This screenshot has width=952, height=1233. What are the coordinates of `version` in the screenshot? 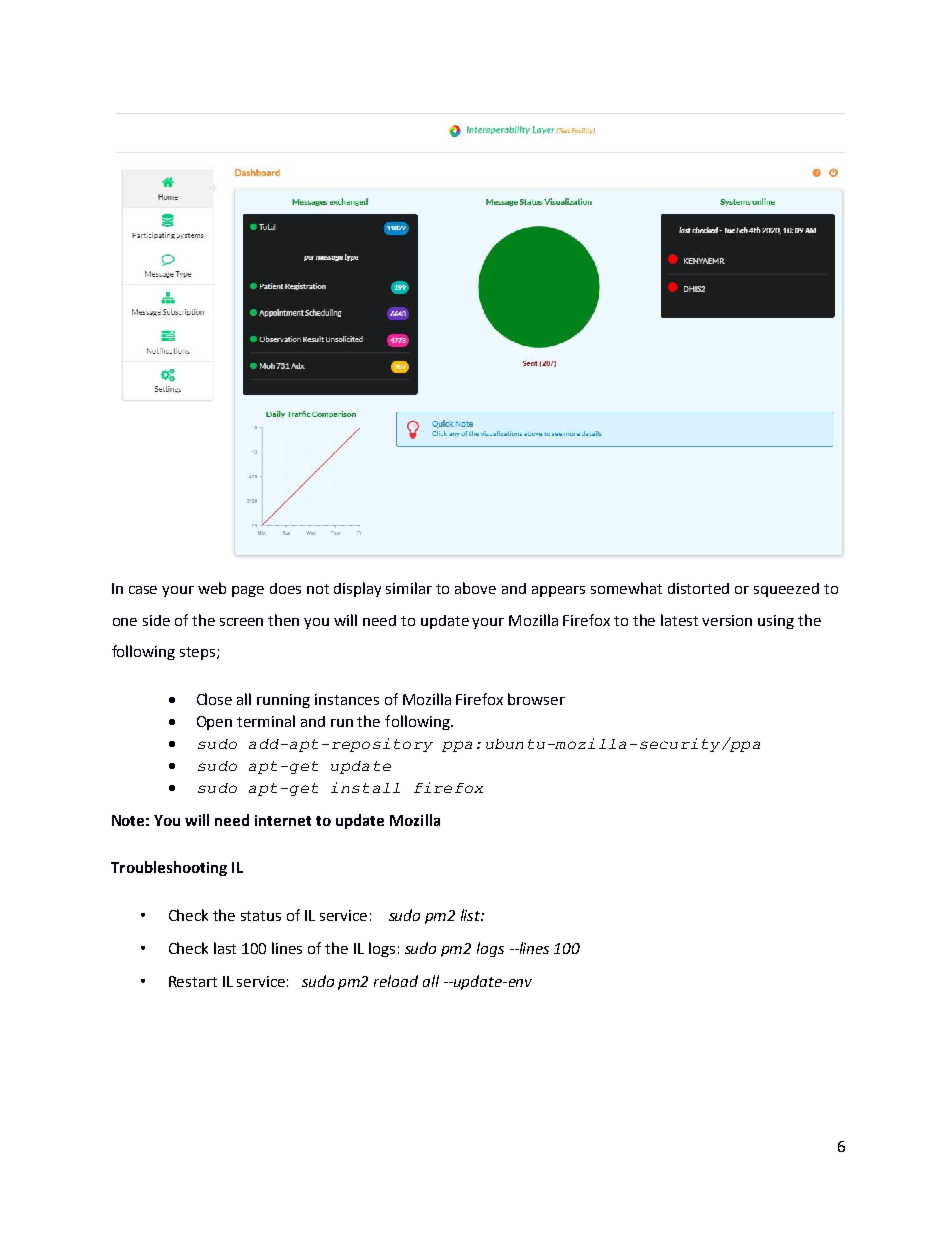 It's located at (727, 620).
